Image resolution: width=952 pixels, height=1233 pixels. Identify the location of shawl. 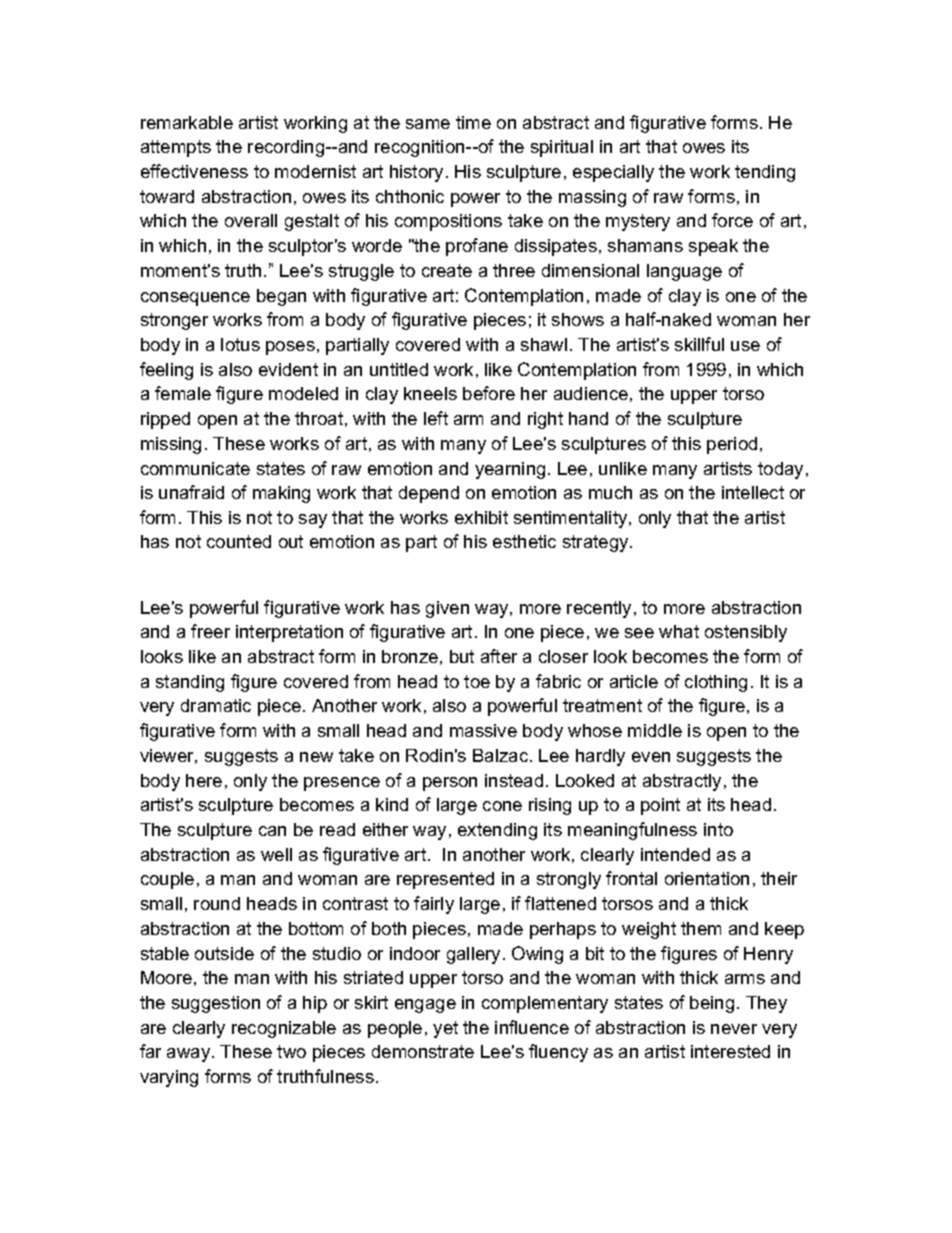
(544, 344).
